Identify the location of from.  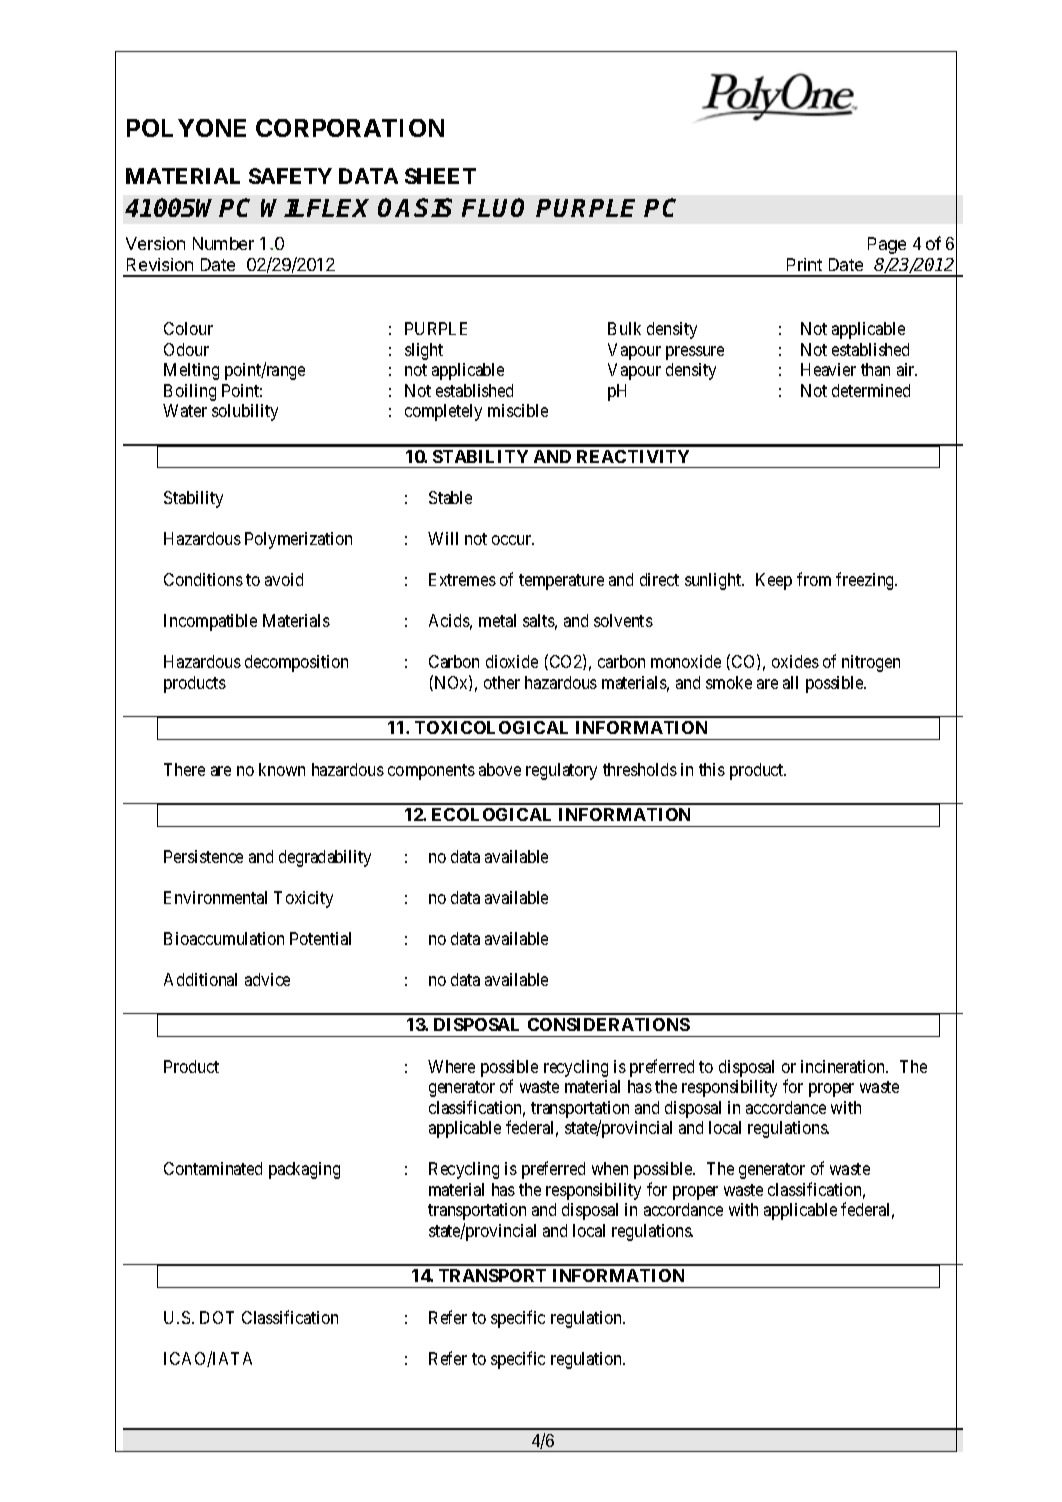
(814, 579).
